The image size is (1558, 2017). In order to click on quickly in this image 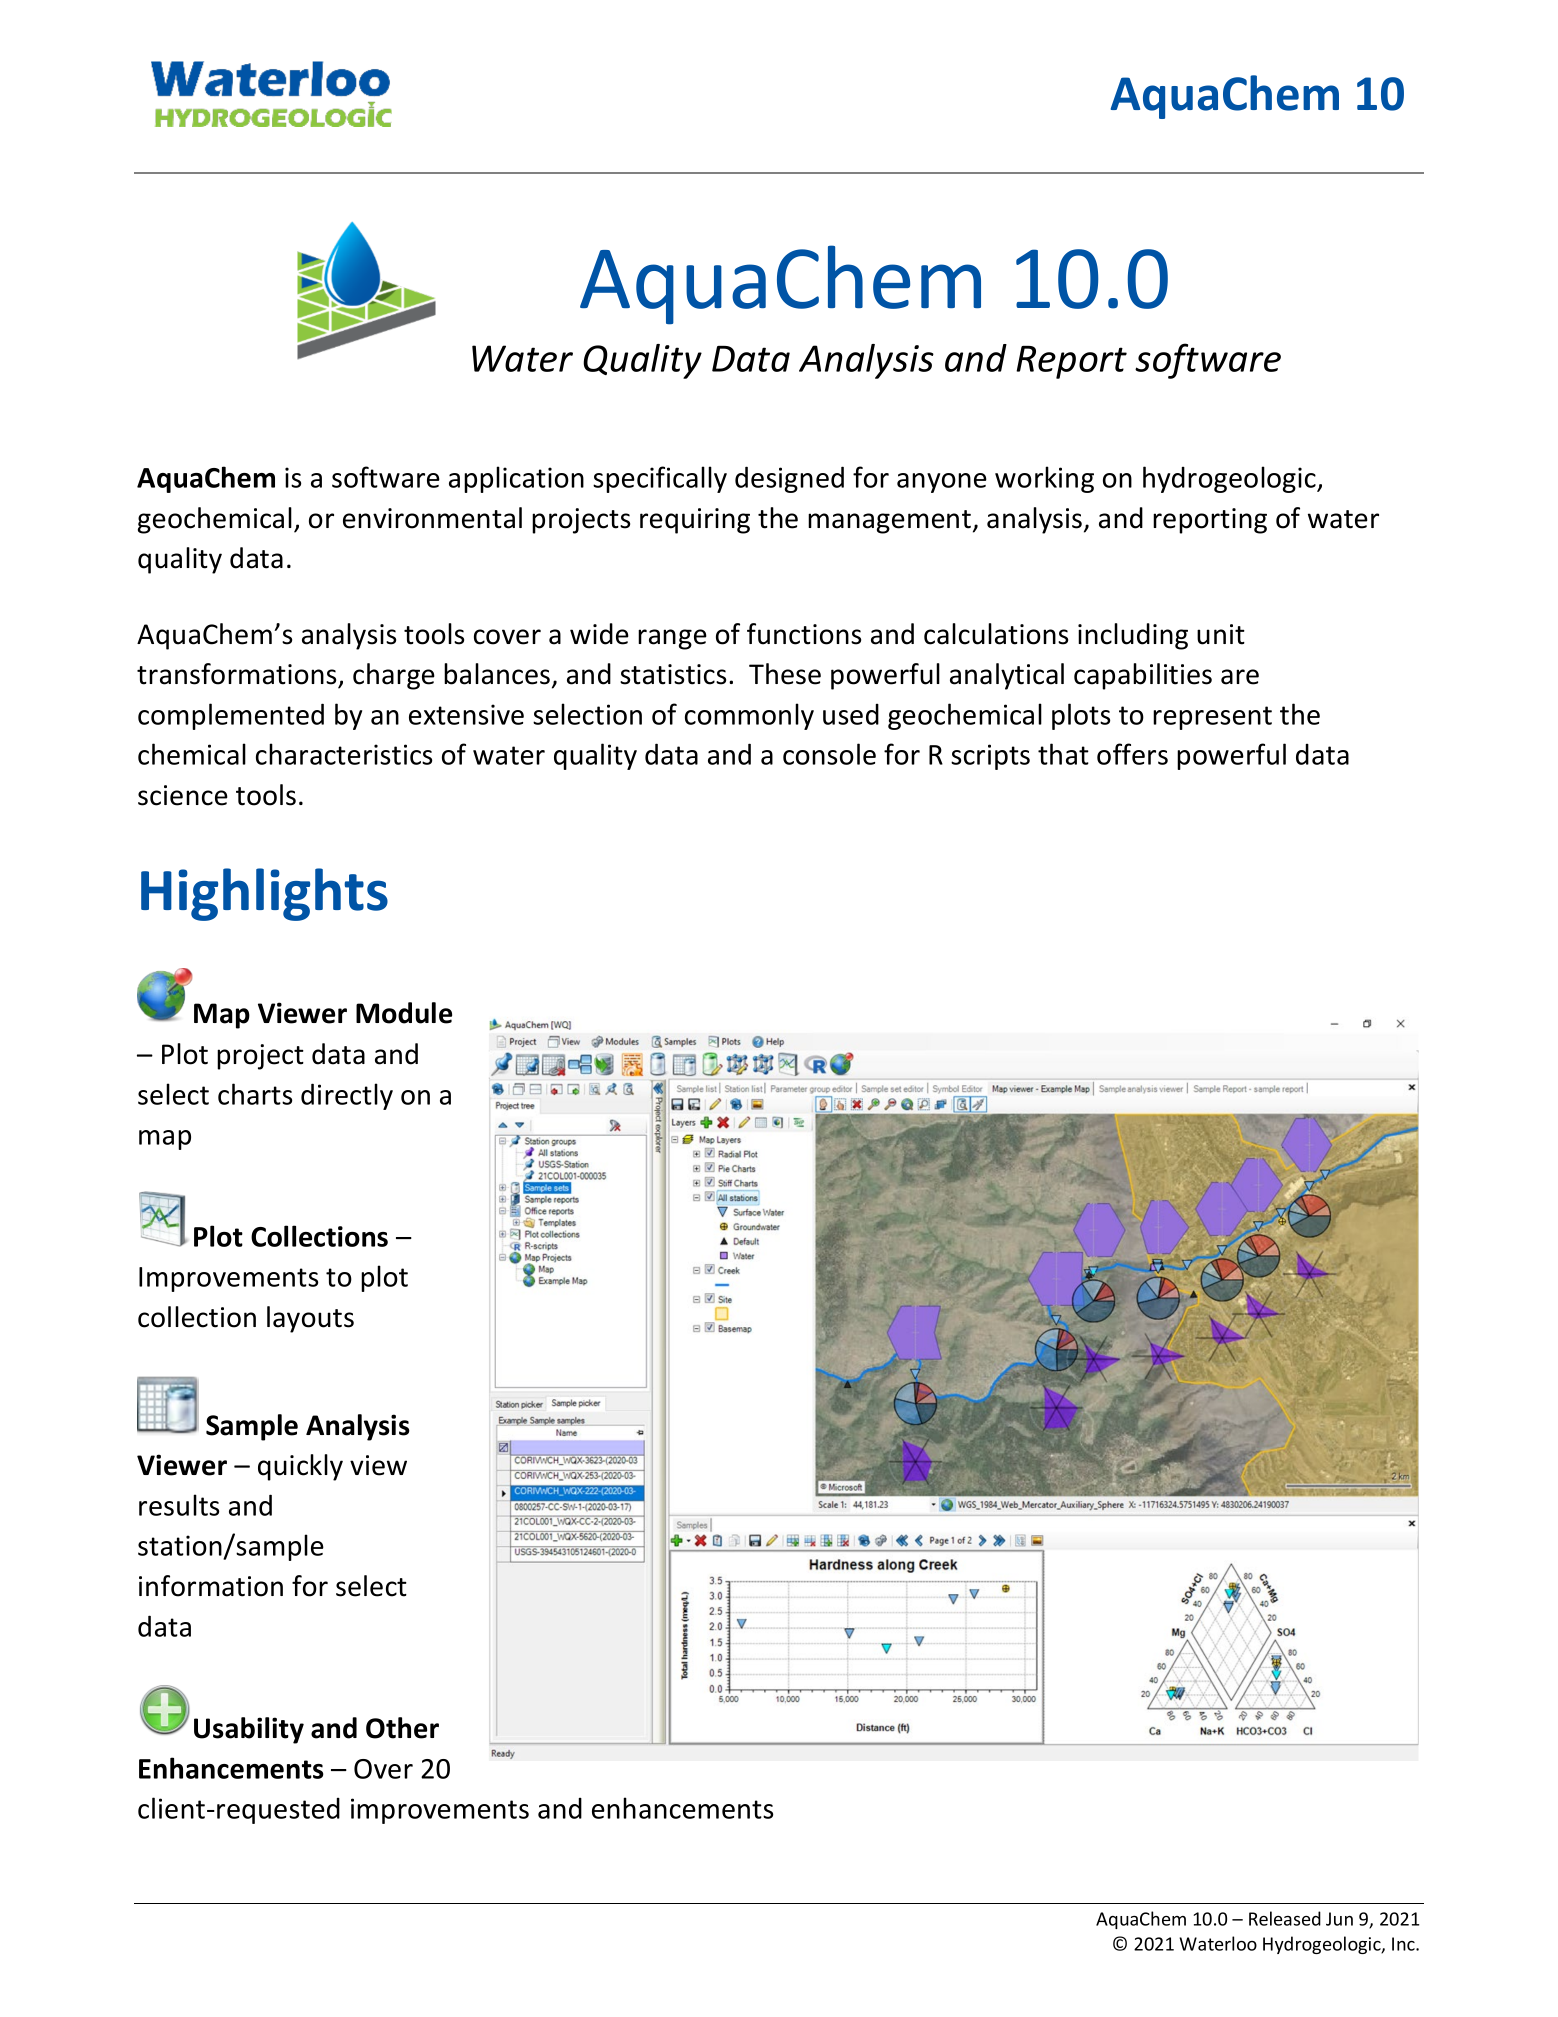, I will do `click(300, 1467)`.
